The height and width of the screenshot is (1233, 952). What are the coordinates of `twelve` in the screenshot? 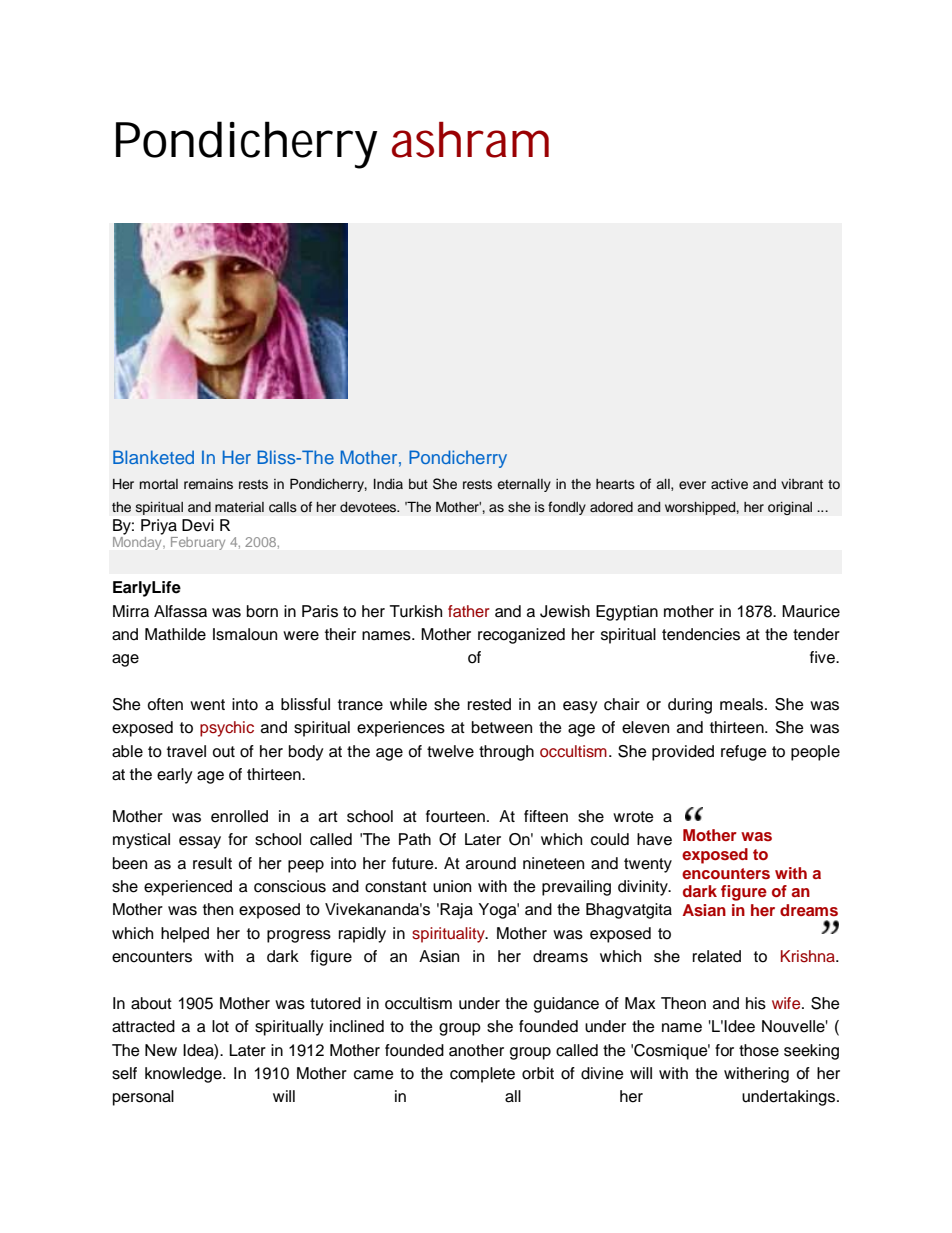 It's located at (450, 751).
